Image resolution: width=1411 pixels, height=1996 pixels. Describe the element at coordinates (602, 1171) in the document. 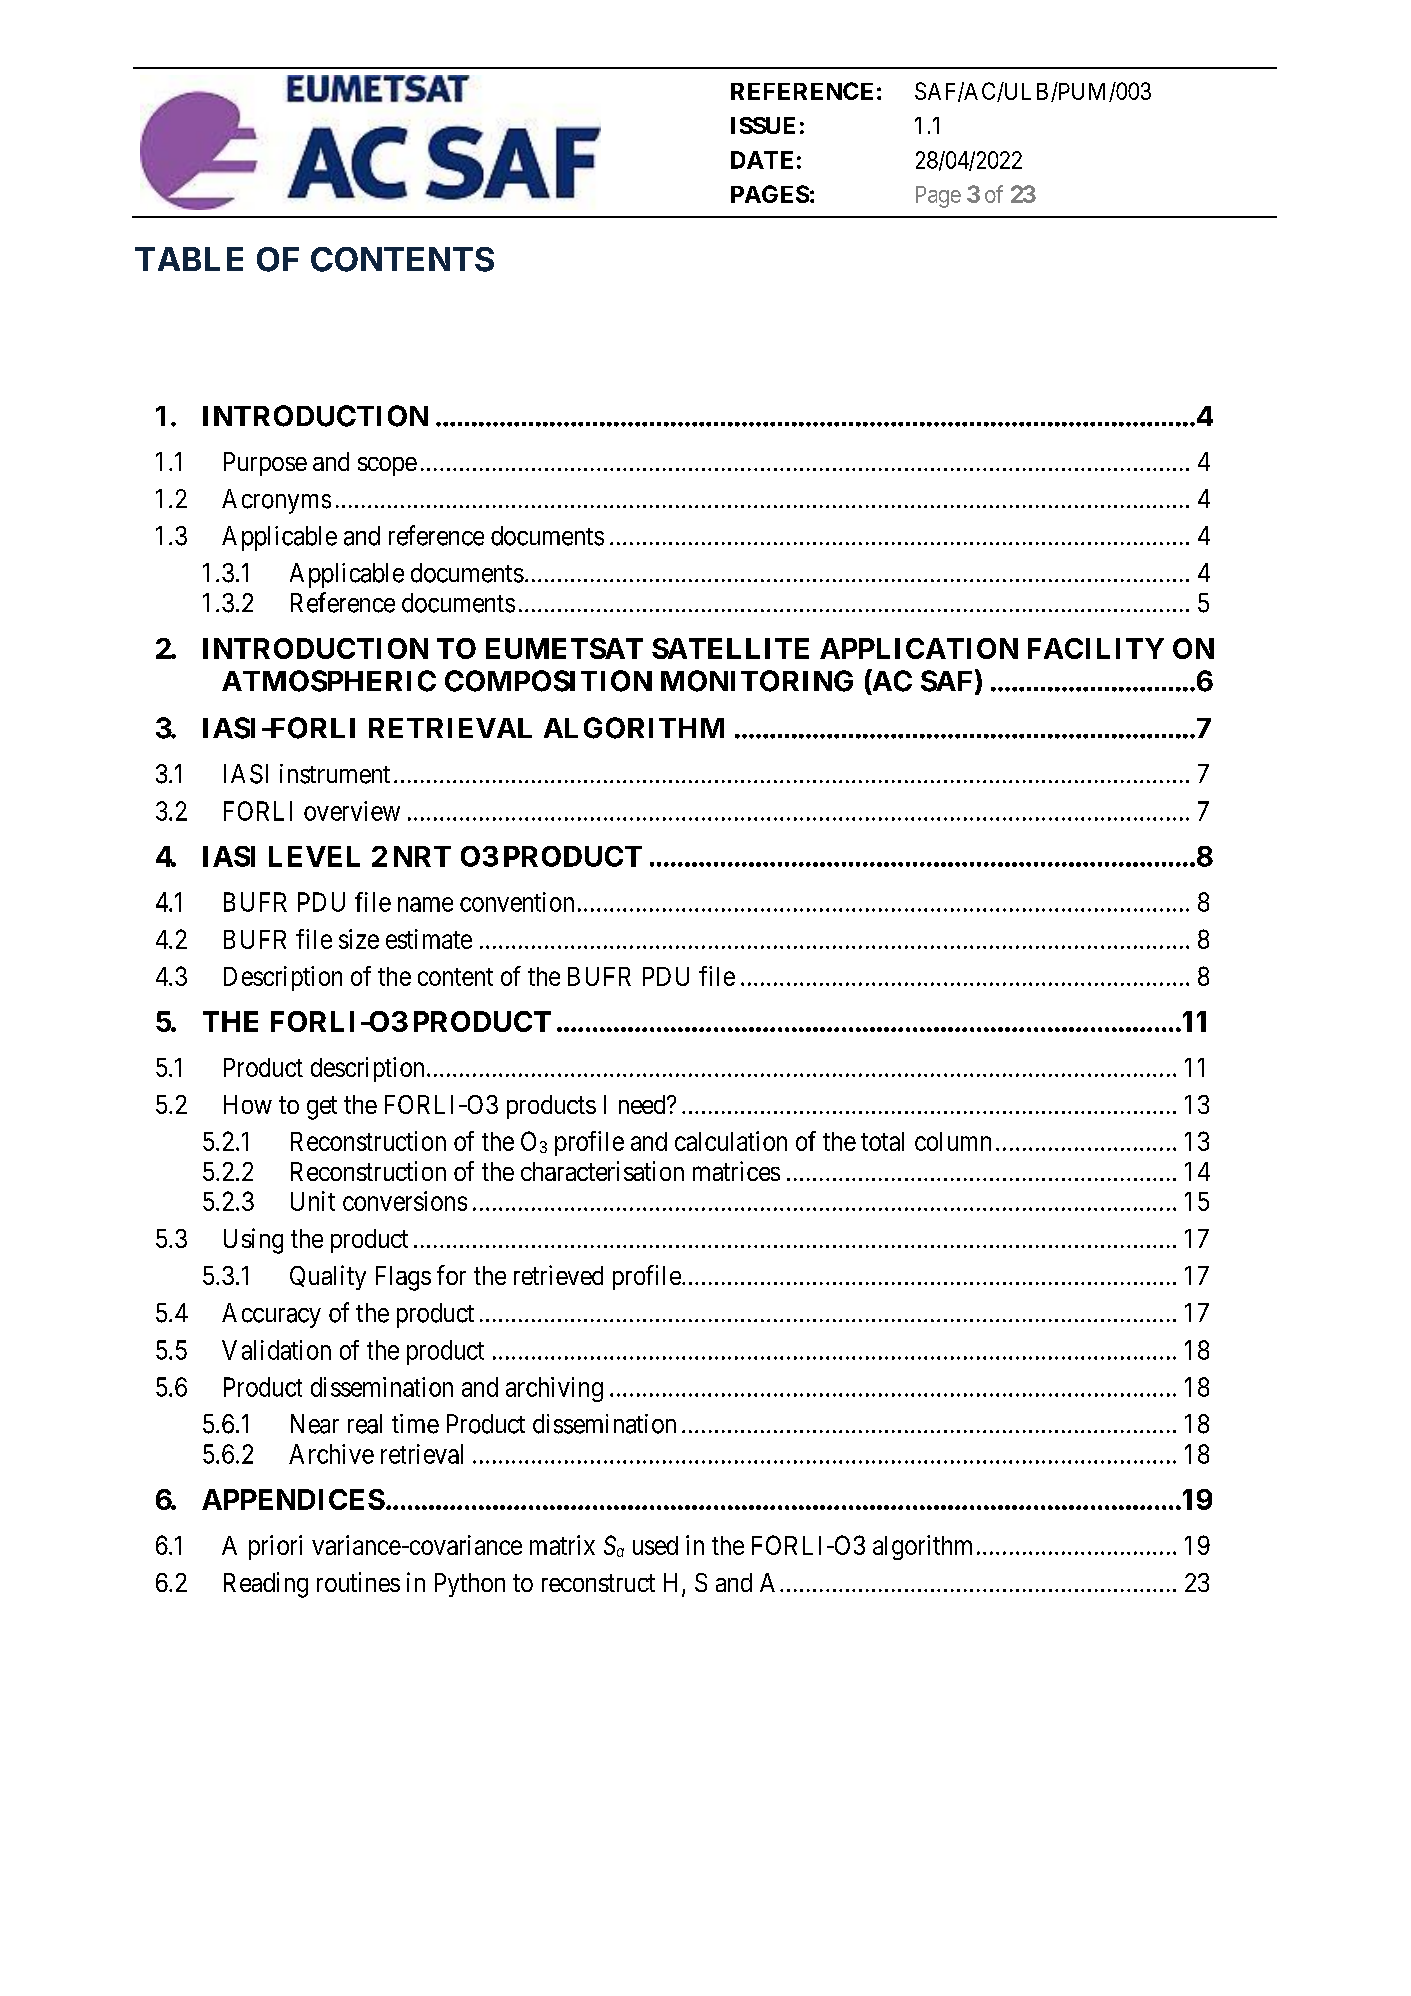

I see `characterisation` at that location.
